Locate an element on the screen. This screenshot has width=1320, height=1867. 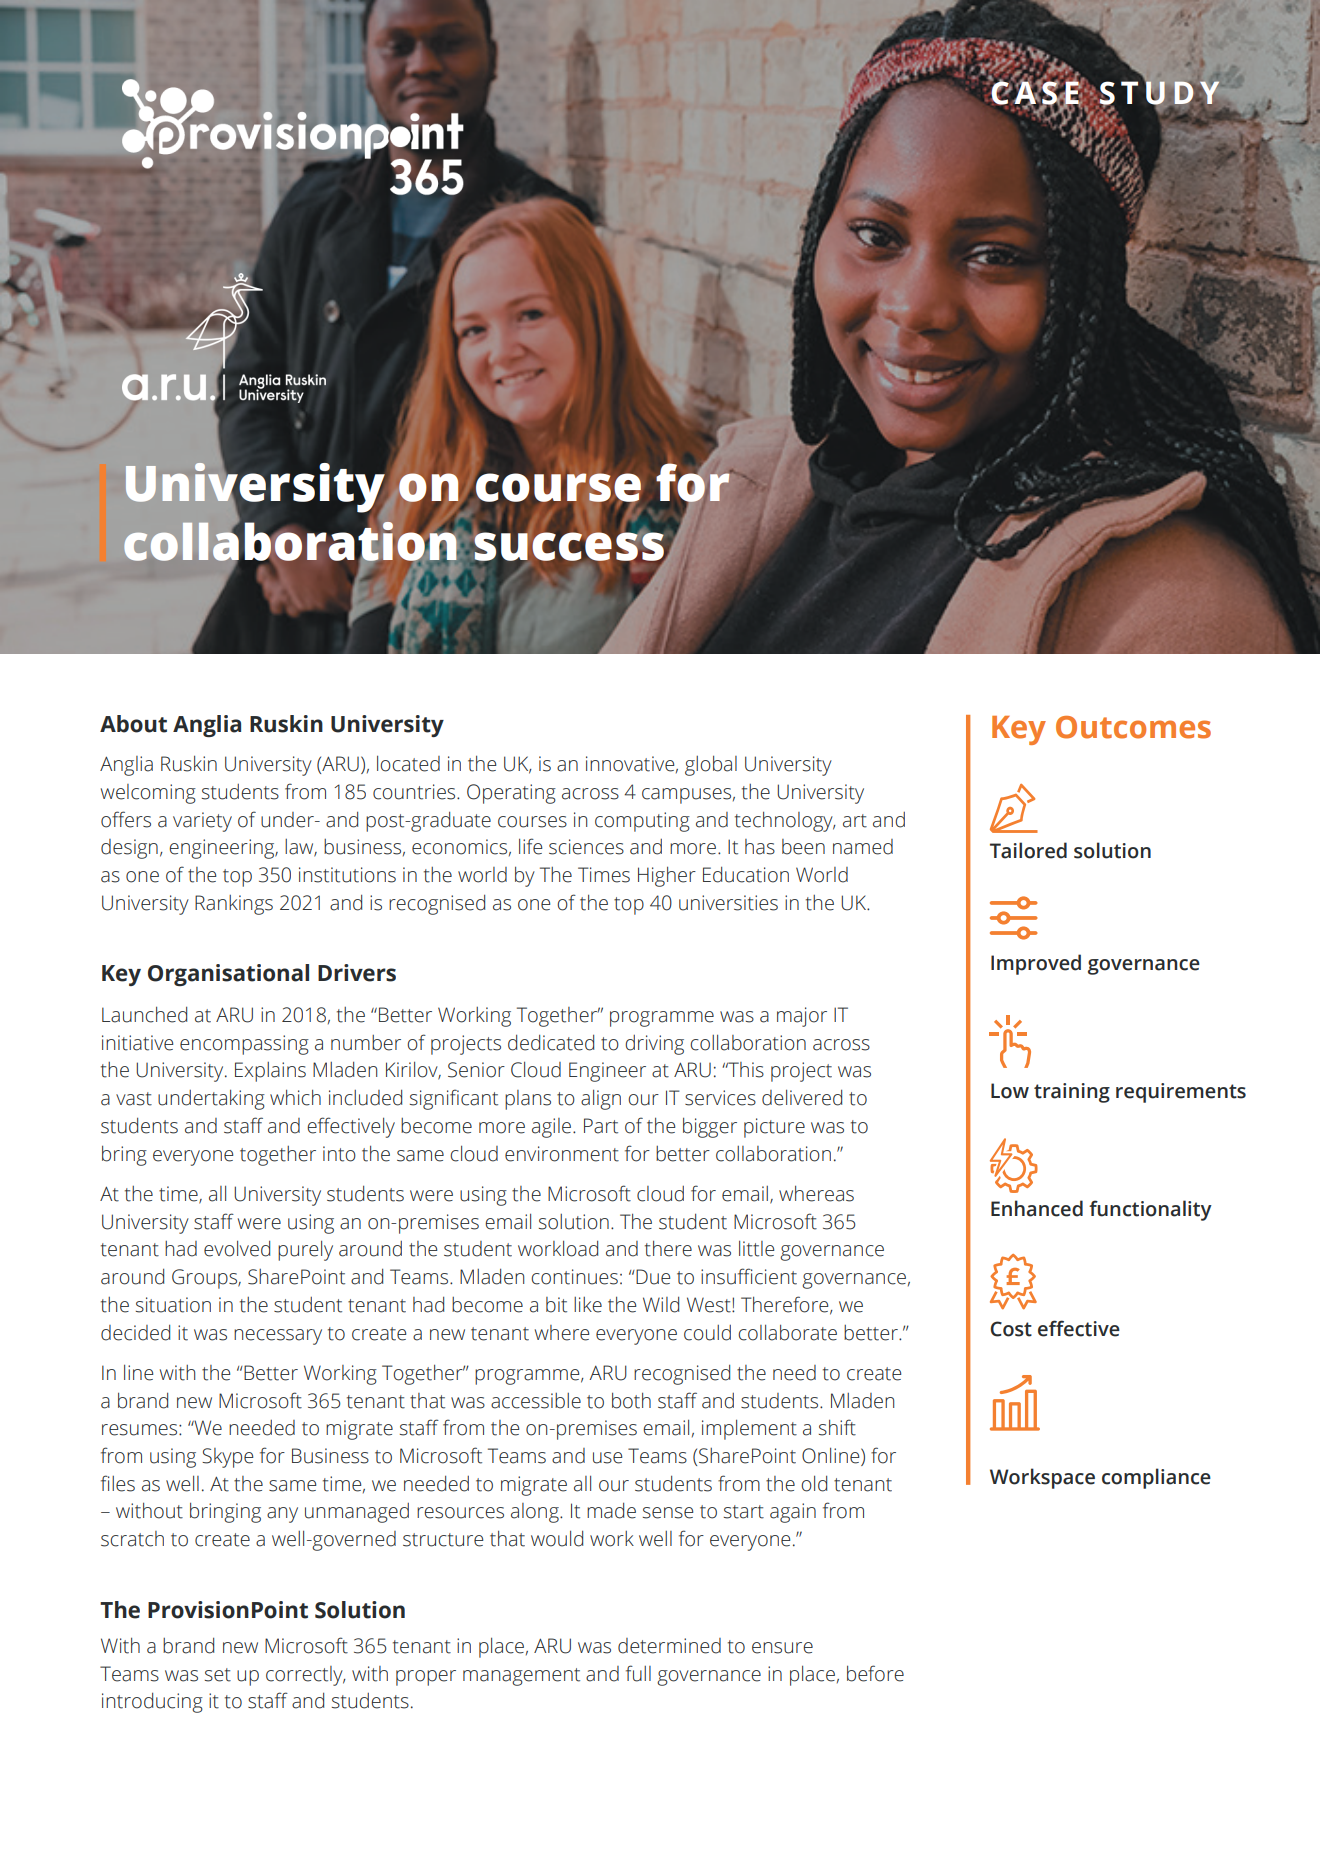
set is located at coordinates (218, 1675).
